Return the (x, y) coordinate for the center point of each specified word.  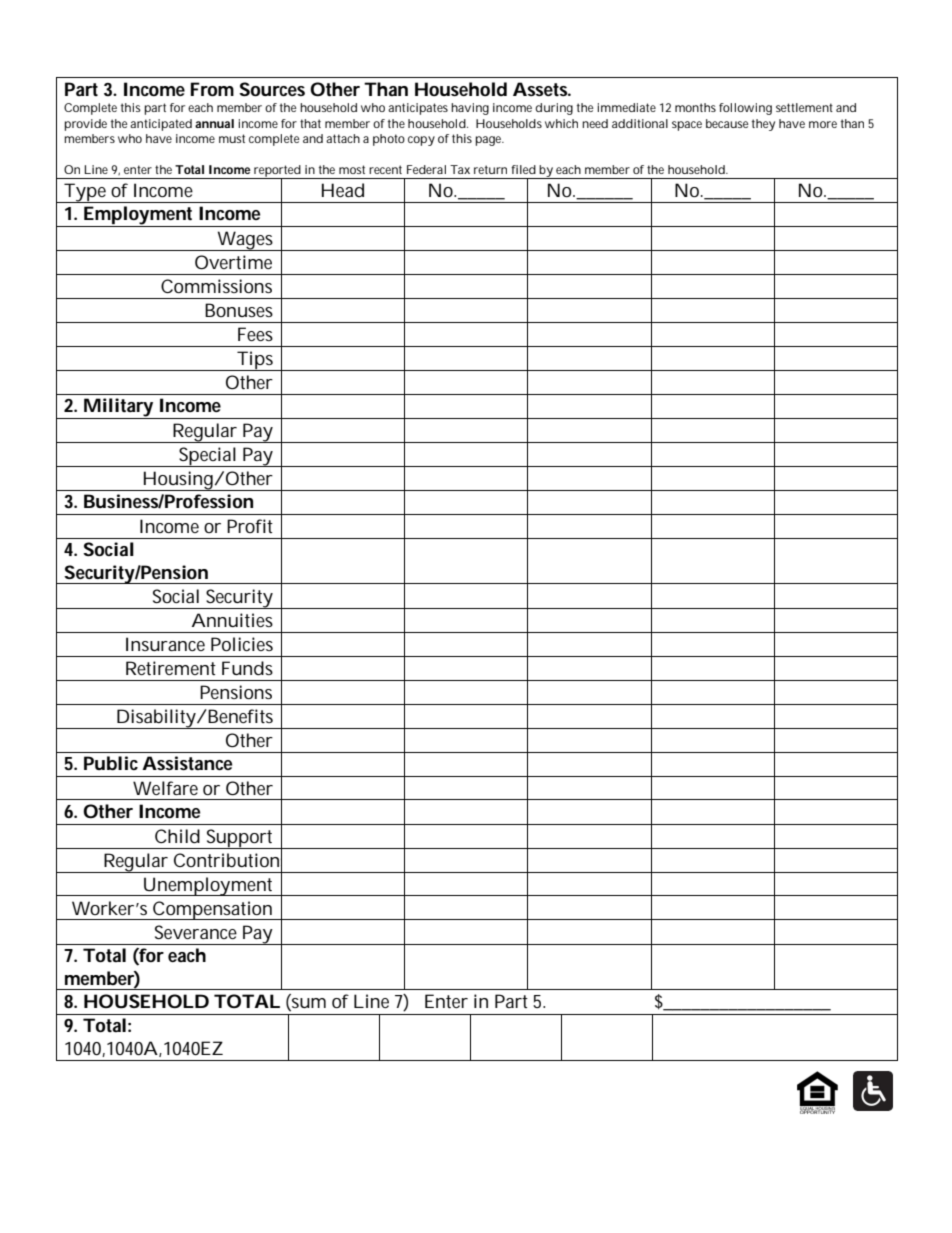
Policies (242, 644)
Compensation (212, 910)
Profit (250, 526)
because (727, 123)
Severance (196, 932)
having (470, 109)
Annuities (232, 620)
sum (308, 1004)
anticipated (161, 125)
